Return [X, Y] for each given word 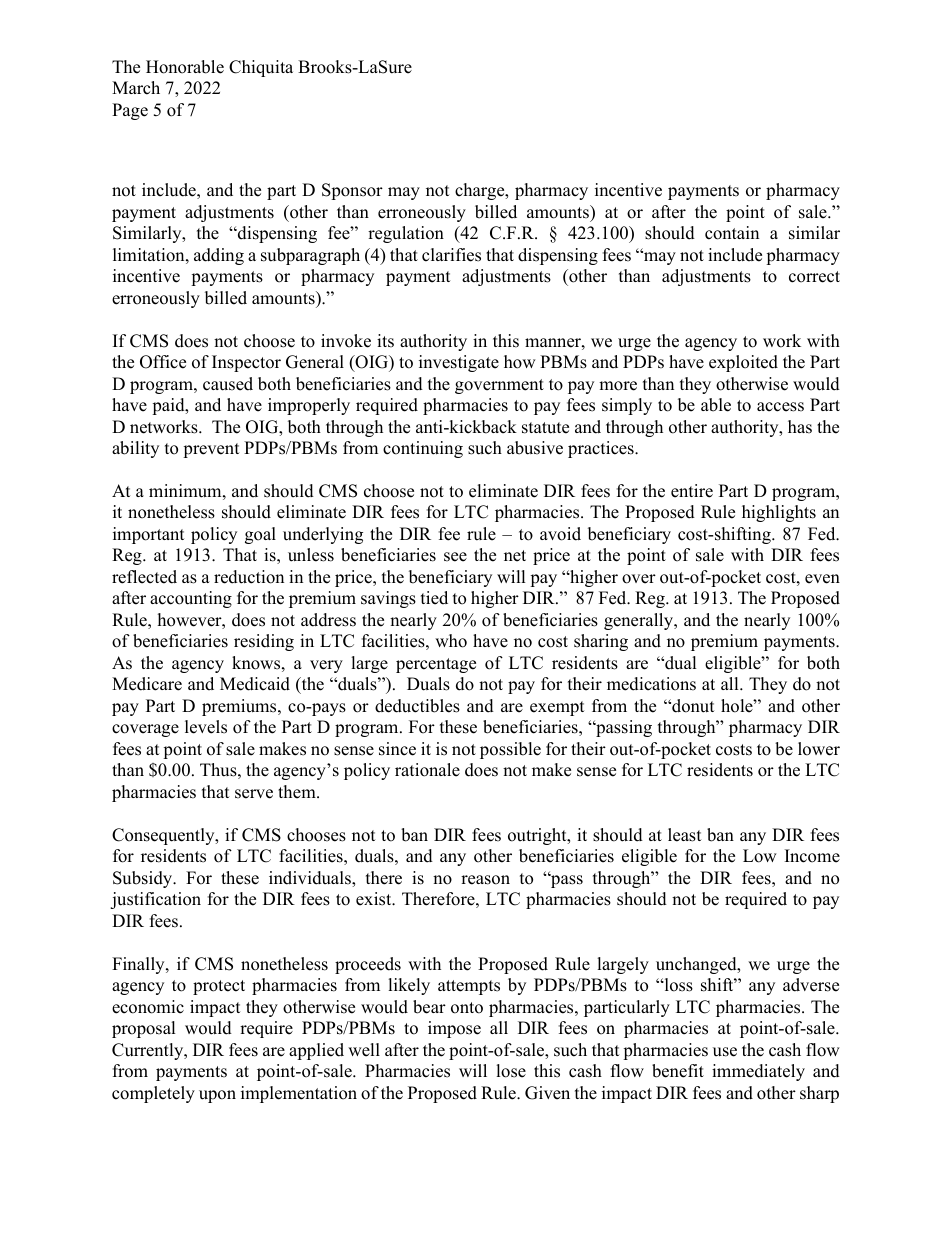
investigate [459, 363]
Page [130, 111]
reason [485, 880]
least [685, 835]
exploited [743, 363]
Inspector [246, 363]
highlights [779, 513]
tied [434, 598]
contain [732, 233]
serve [254, 794]
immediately [758, 1072]
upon [217, 1096]
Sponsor [352, 191]
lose [511, 1071]
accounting [191, 599]
